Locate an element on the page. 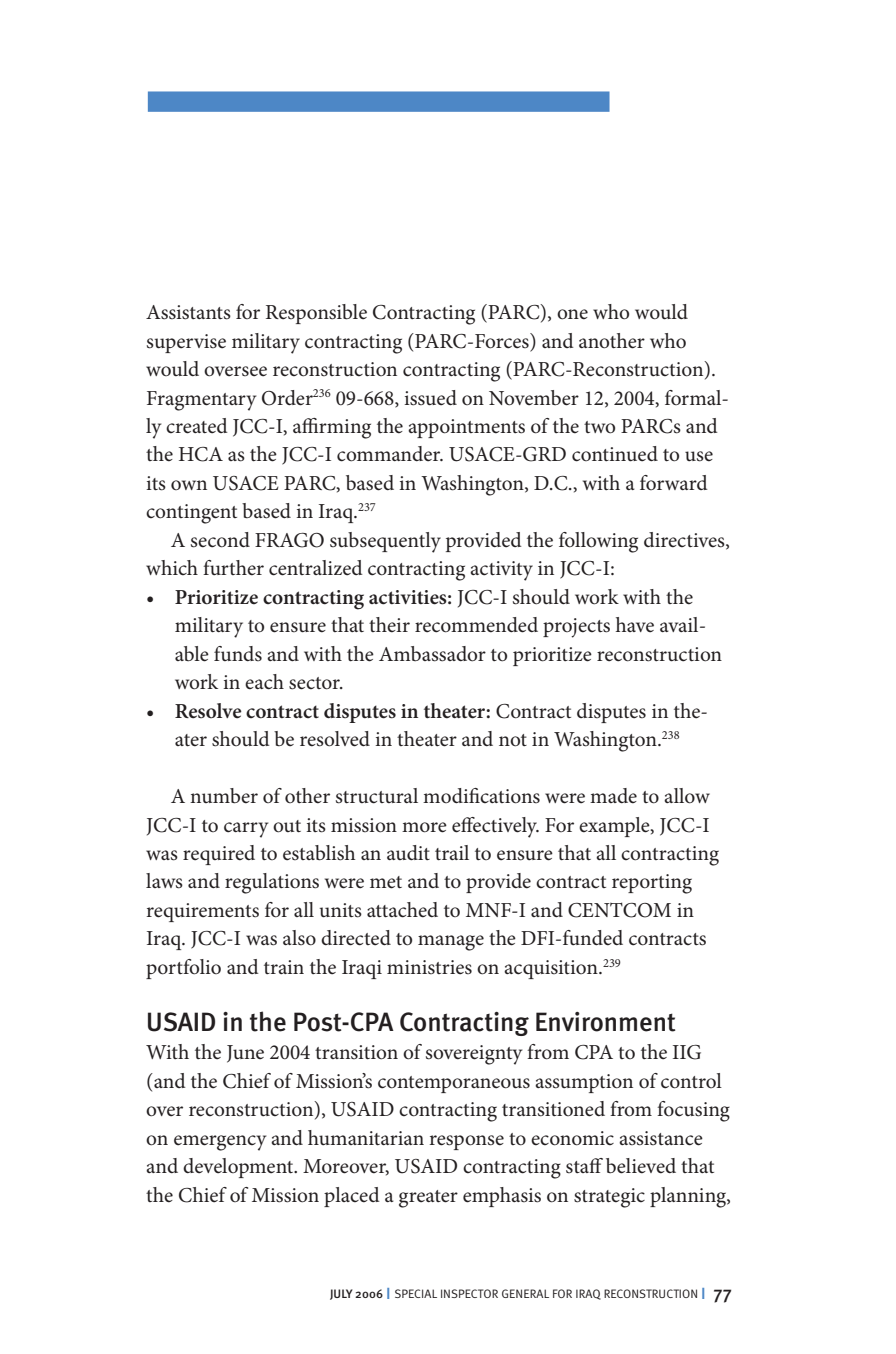  two is located at coordinates (599, 427).
